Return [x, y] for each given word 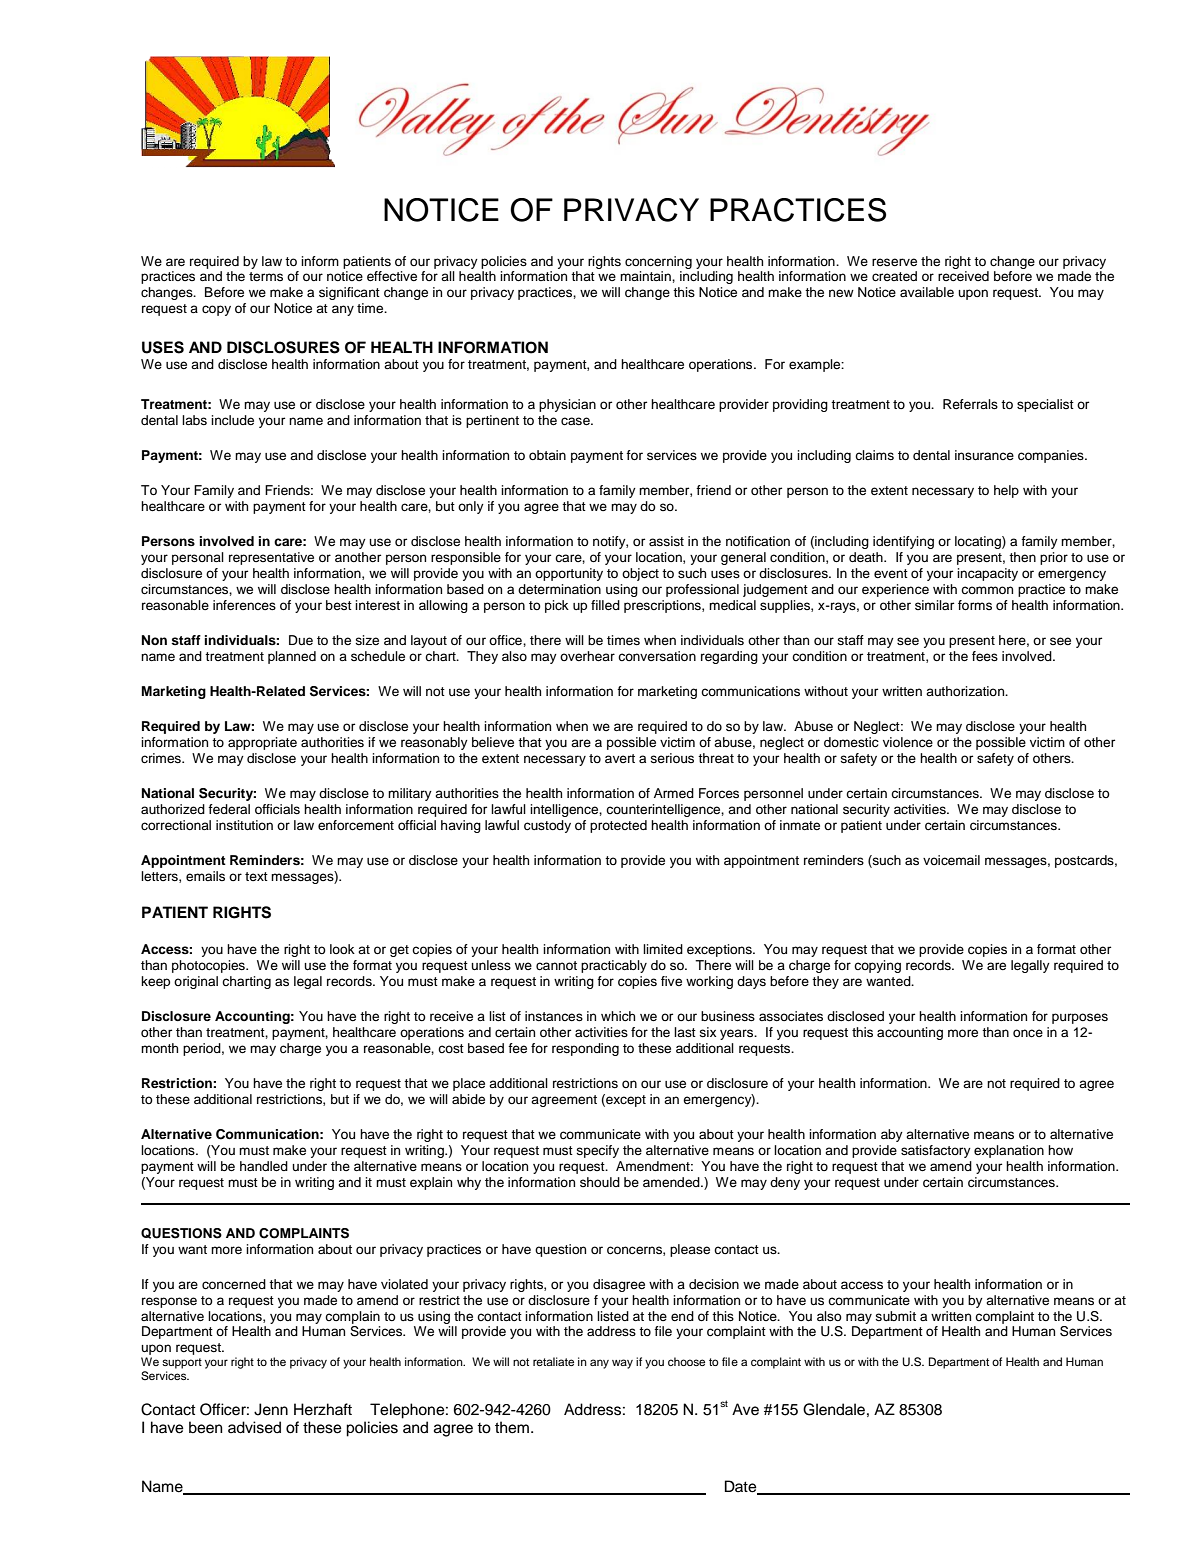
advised [254, 1427]
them [512, 1427]
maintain [646, 276]
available [927, 292]
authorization [966, 691]
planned [292, 657]
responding [585, 1049]
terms [266, 276]
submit [895, 1316]
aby [892, 1135]
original [196, 982]
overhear [587, 656]
